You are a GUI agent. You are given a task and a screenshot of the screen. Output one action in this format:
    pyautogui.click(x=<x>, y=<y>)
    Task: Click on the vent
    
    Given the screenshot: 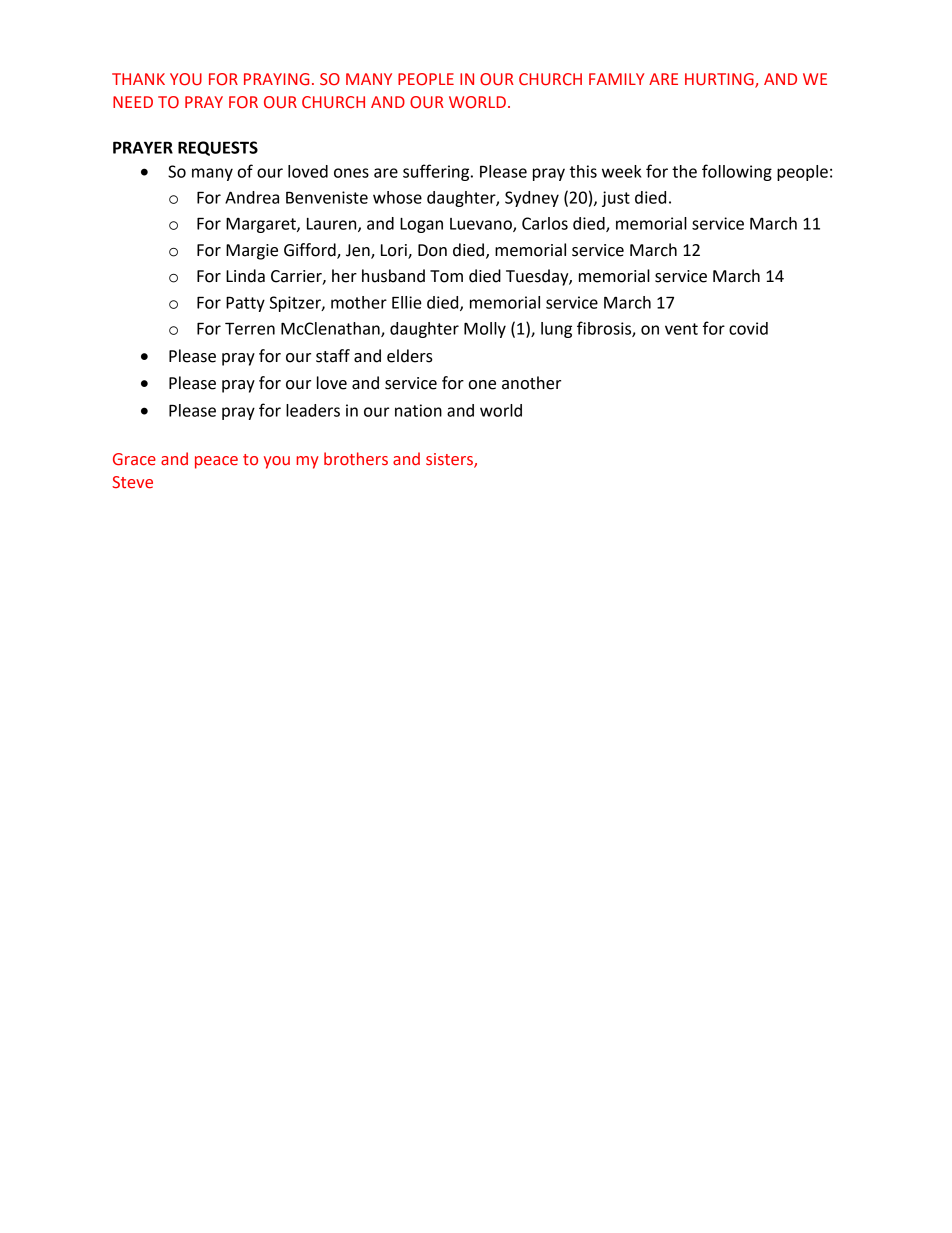 What is the action you would take?
    pyautogui.click(x=681, y=329)
